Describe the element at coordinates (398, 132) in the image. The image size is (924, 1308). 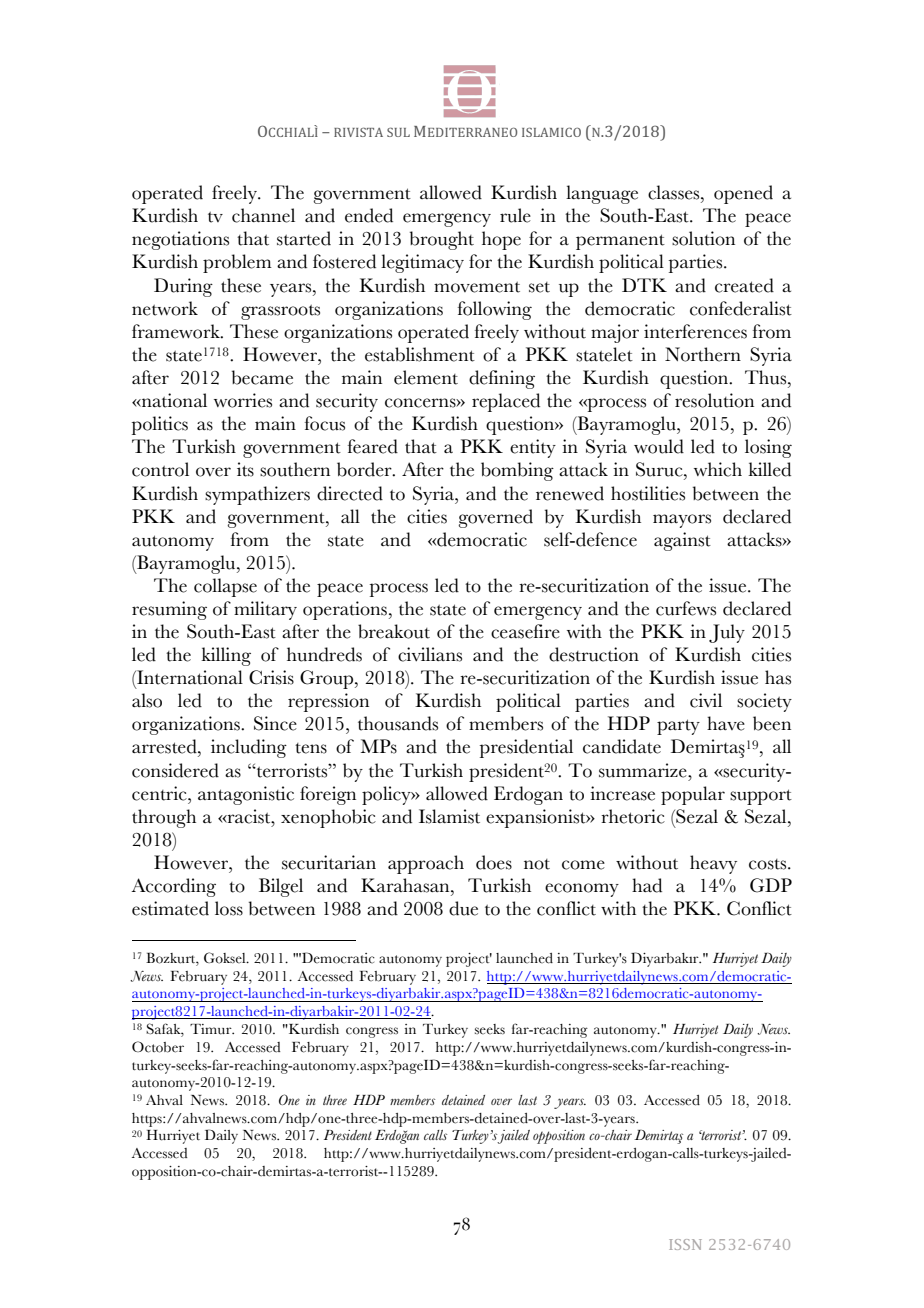
I see `SUL` at that location.
